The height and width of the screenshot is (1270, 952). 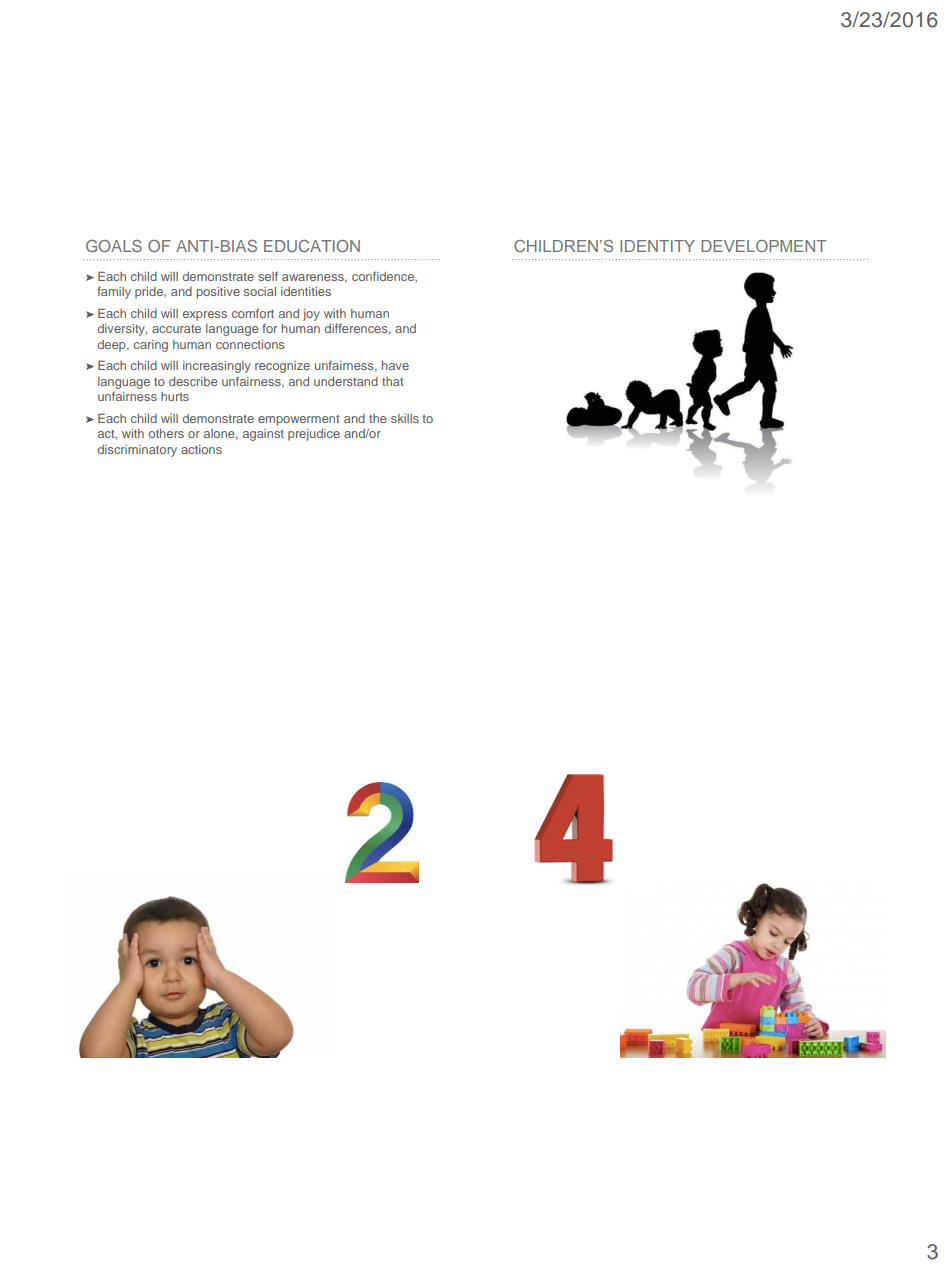 What do you see at coordinates (201, 449) in the screenshot?
I see `actions` at bounding box center [201, 449].
